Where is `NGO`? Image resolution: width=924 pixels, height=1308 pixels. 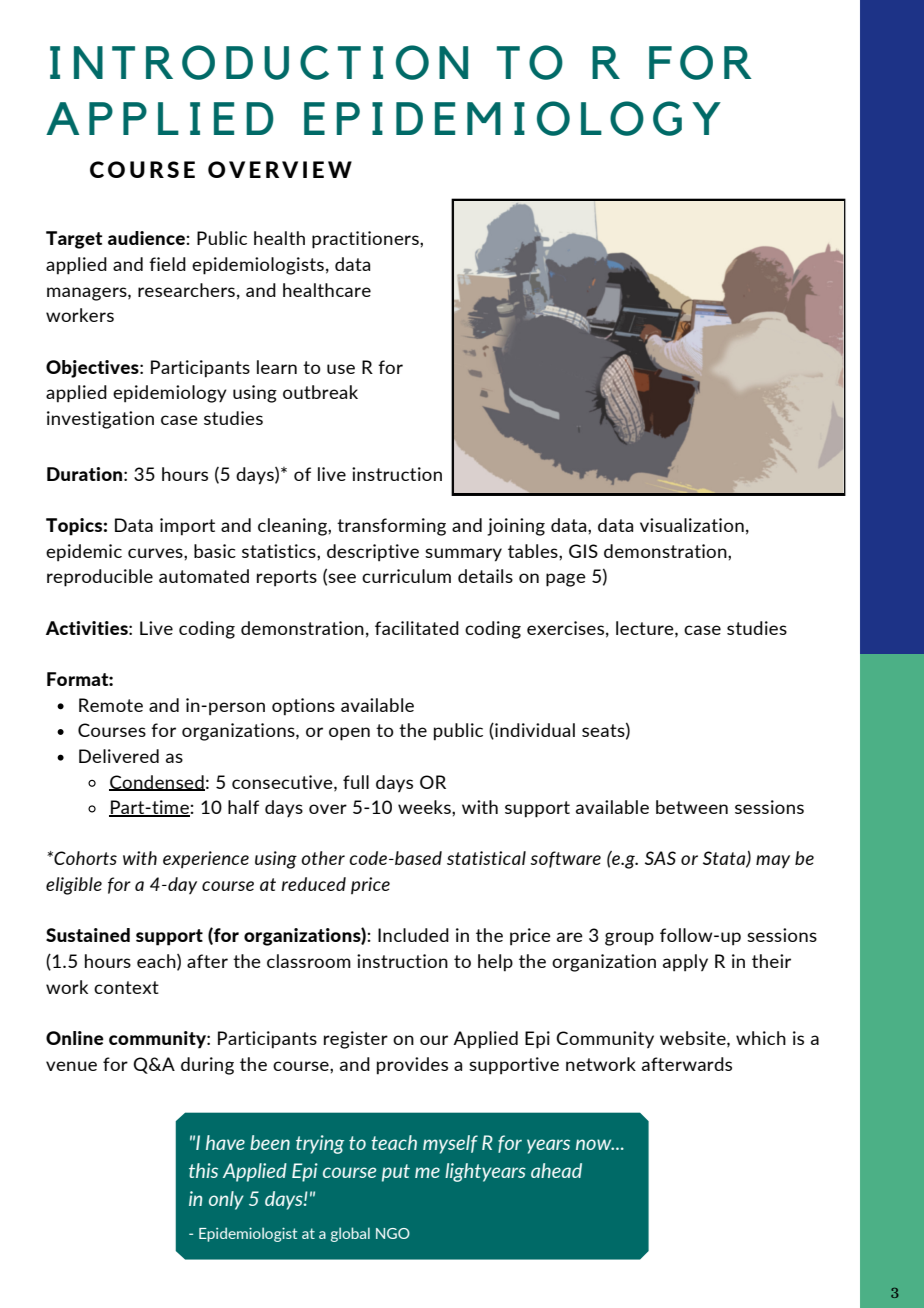
NGO is located at coordinates (393, 1233).
